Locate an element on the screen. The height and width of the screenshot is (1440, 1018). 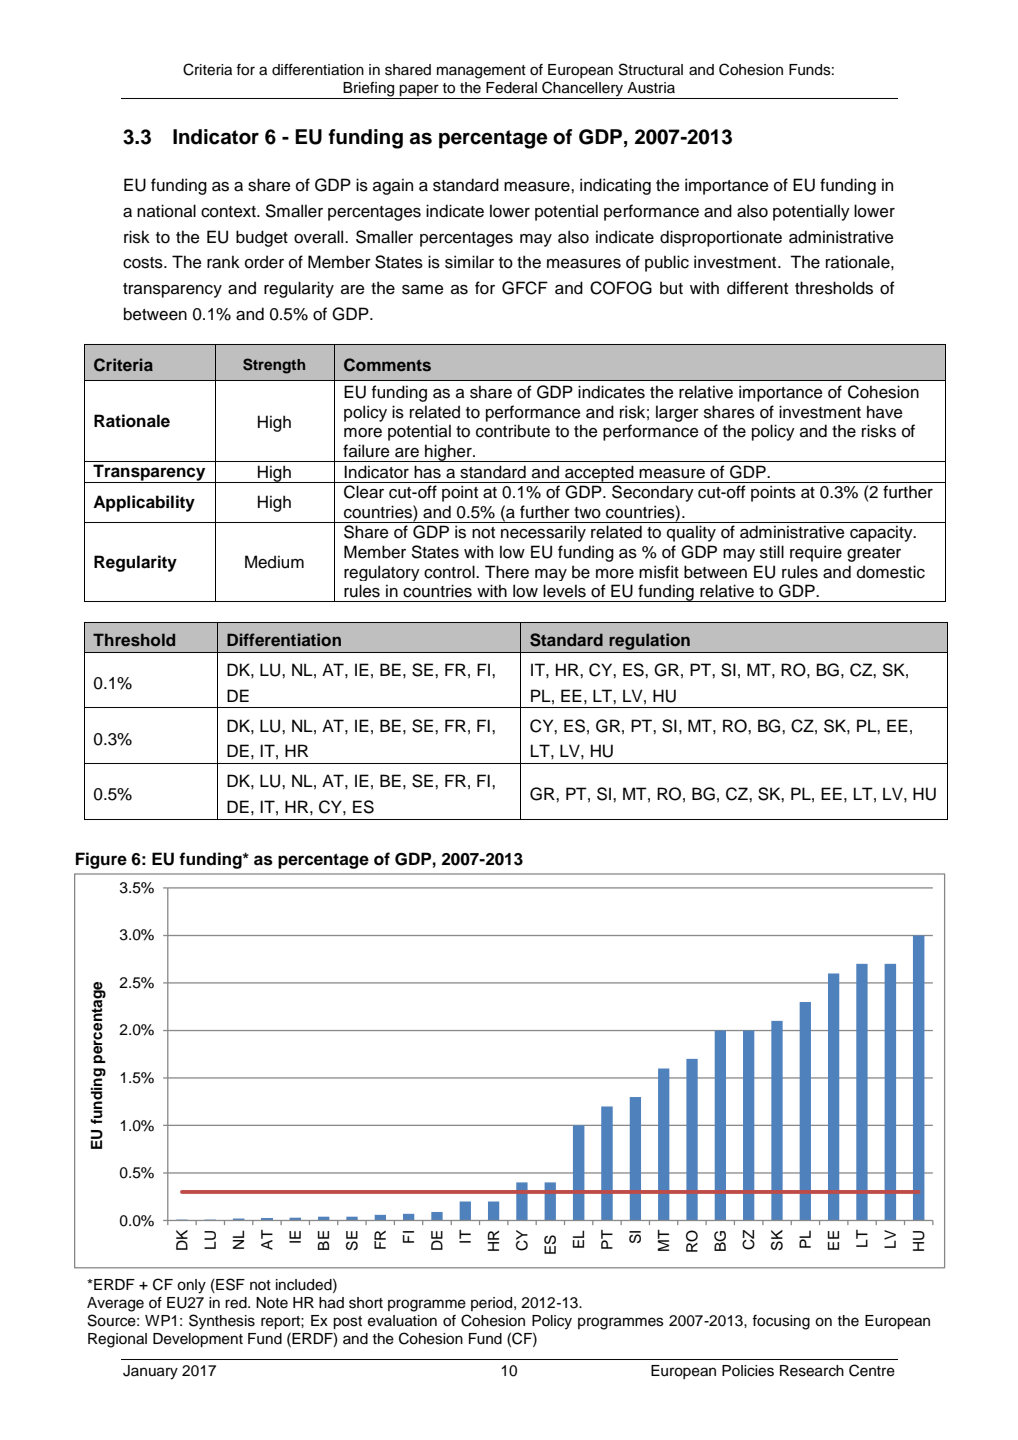
focusing is located at coordinates (781, 1322).
